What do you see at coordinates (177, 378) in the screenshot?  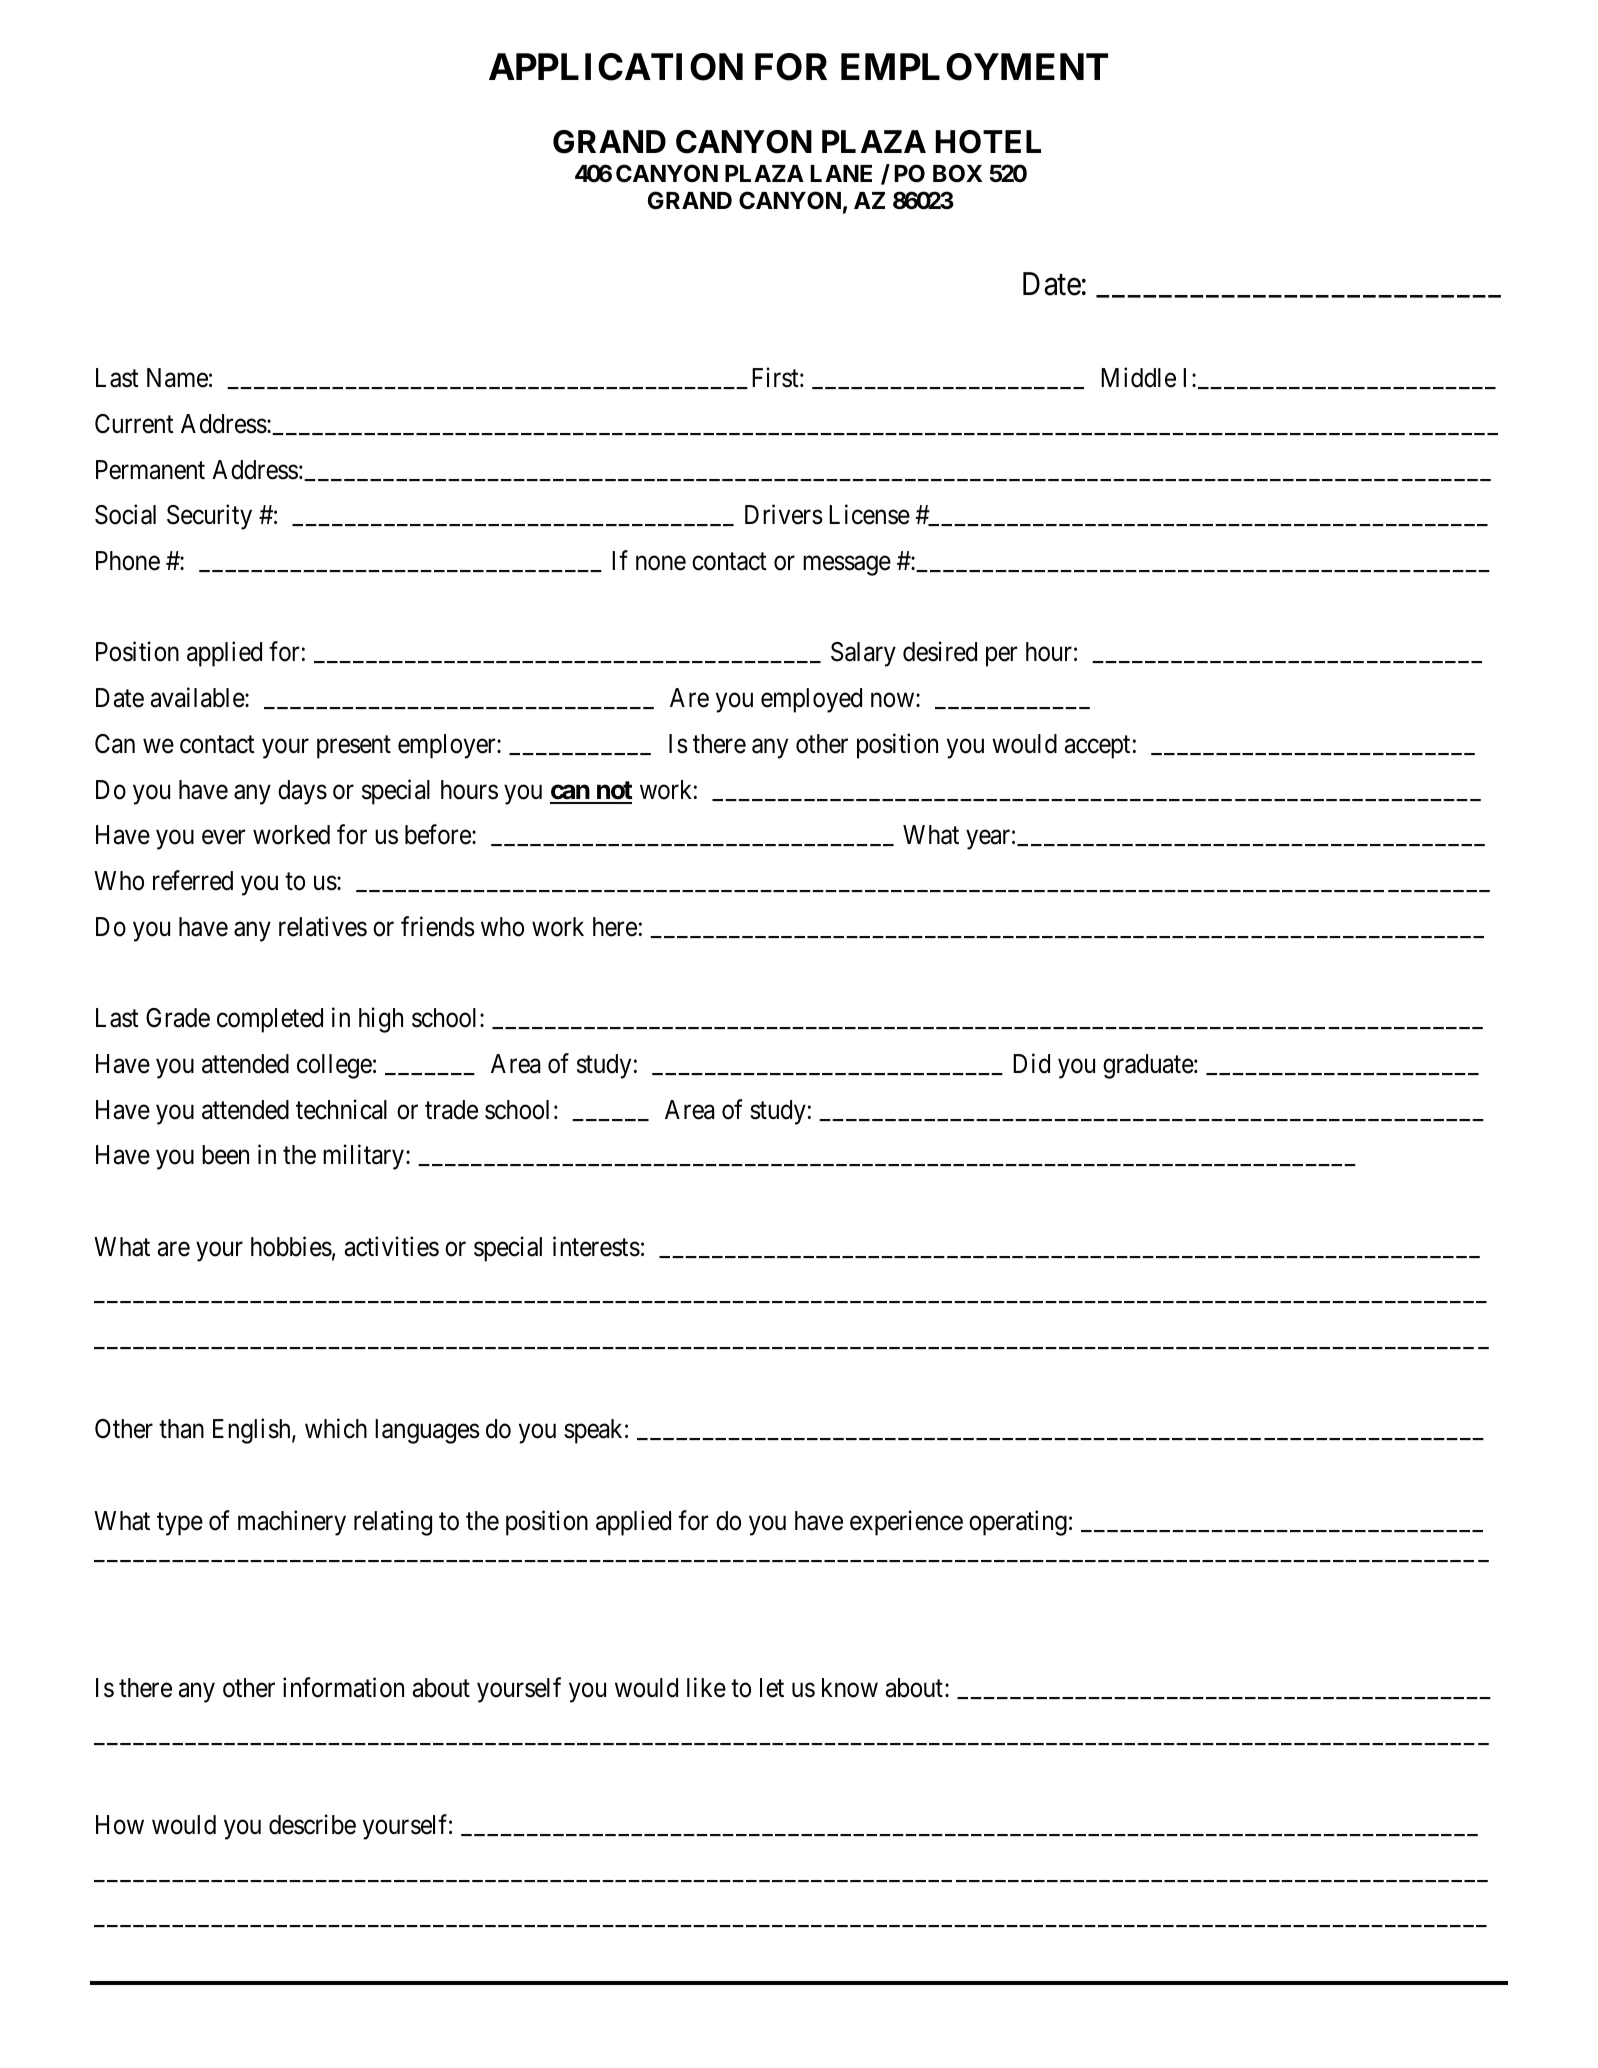 I see `Name` at bounding box center [177, 378].
